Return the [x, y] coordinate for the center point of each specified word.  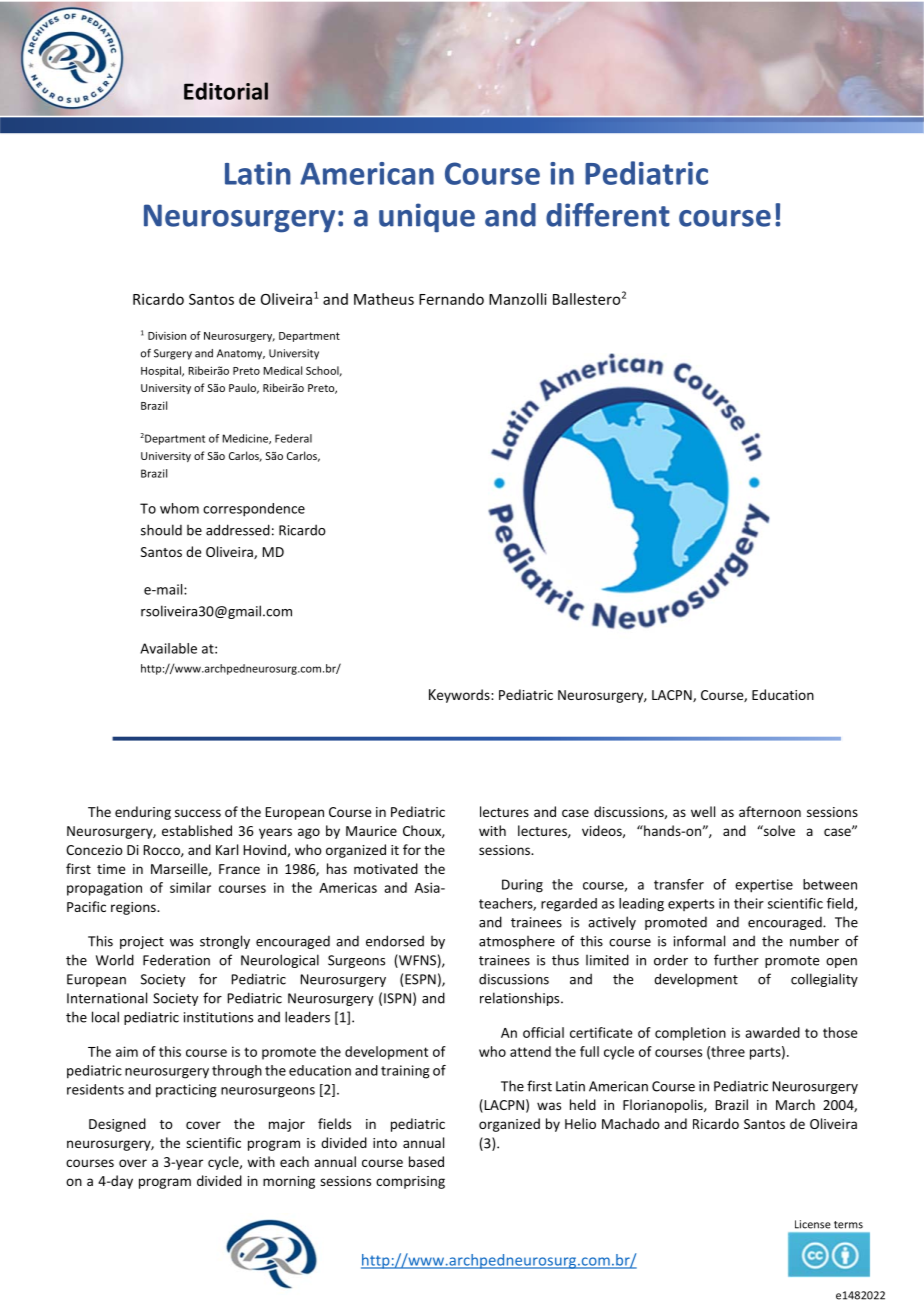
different [608, 215]
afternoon [770, 811]
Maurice [371, 831]
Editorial [226, 91]
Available [168, 648]
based [426, 1161]
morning [289, 1182]
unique [427, 218]
